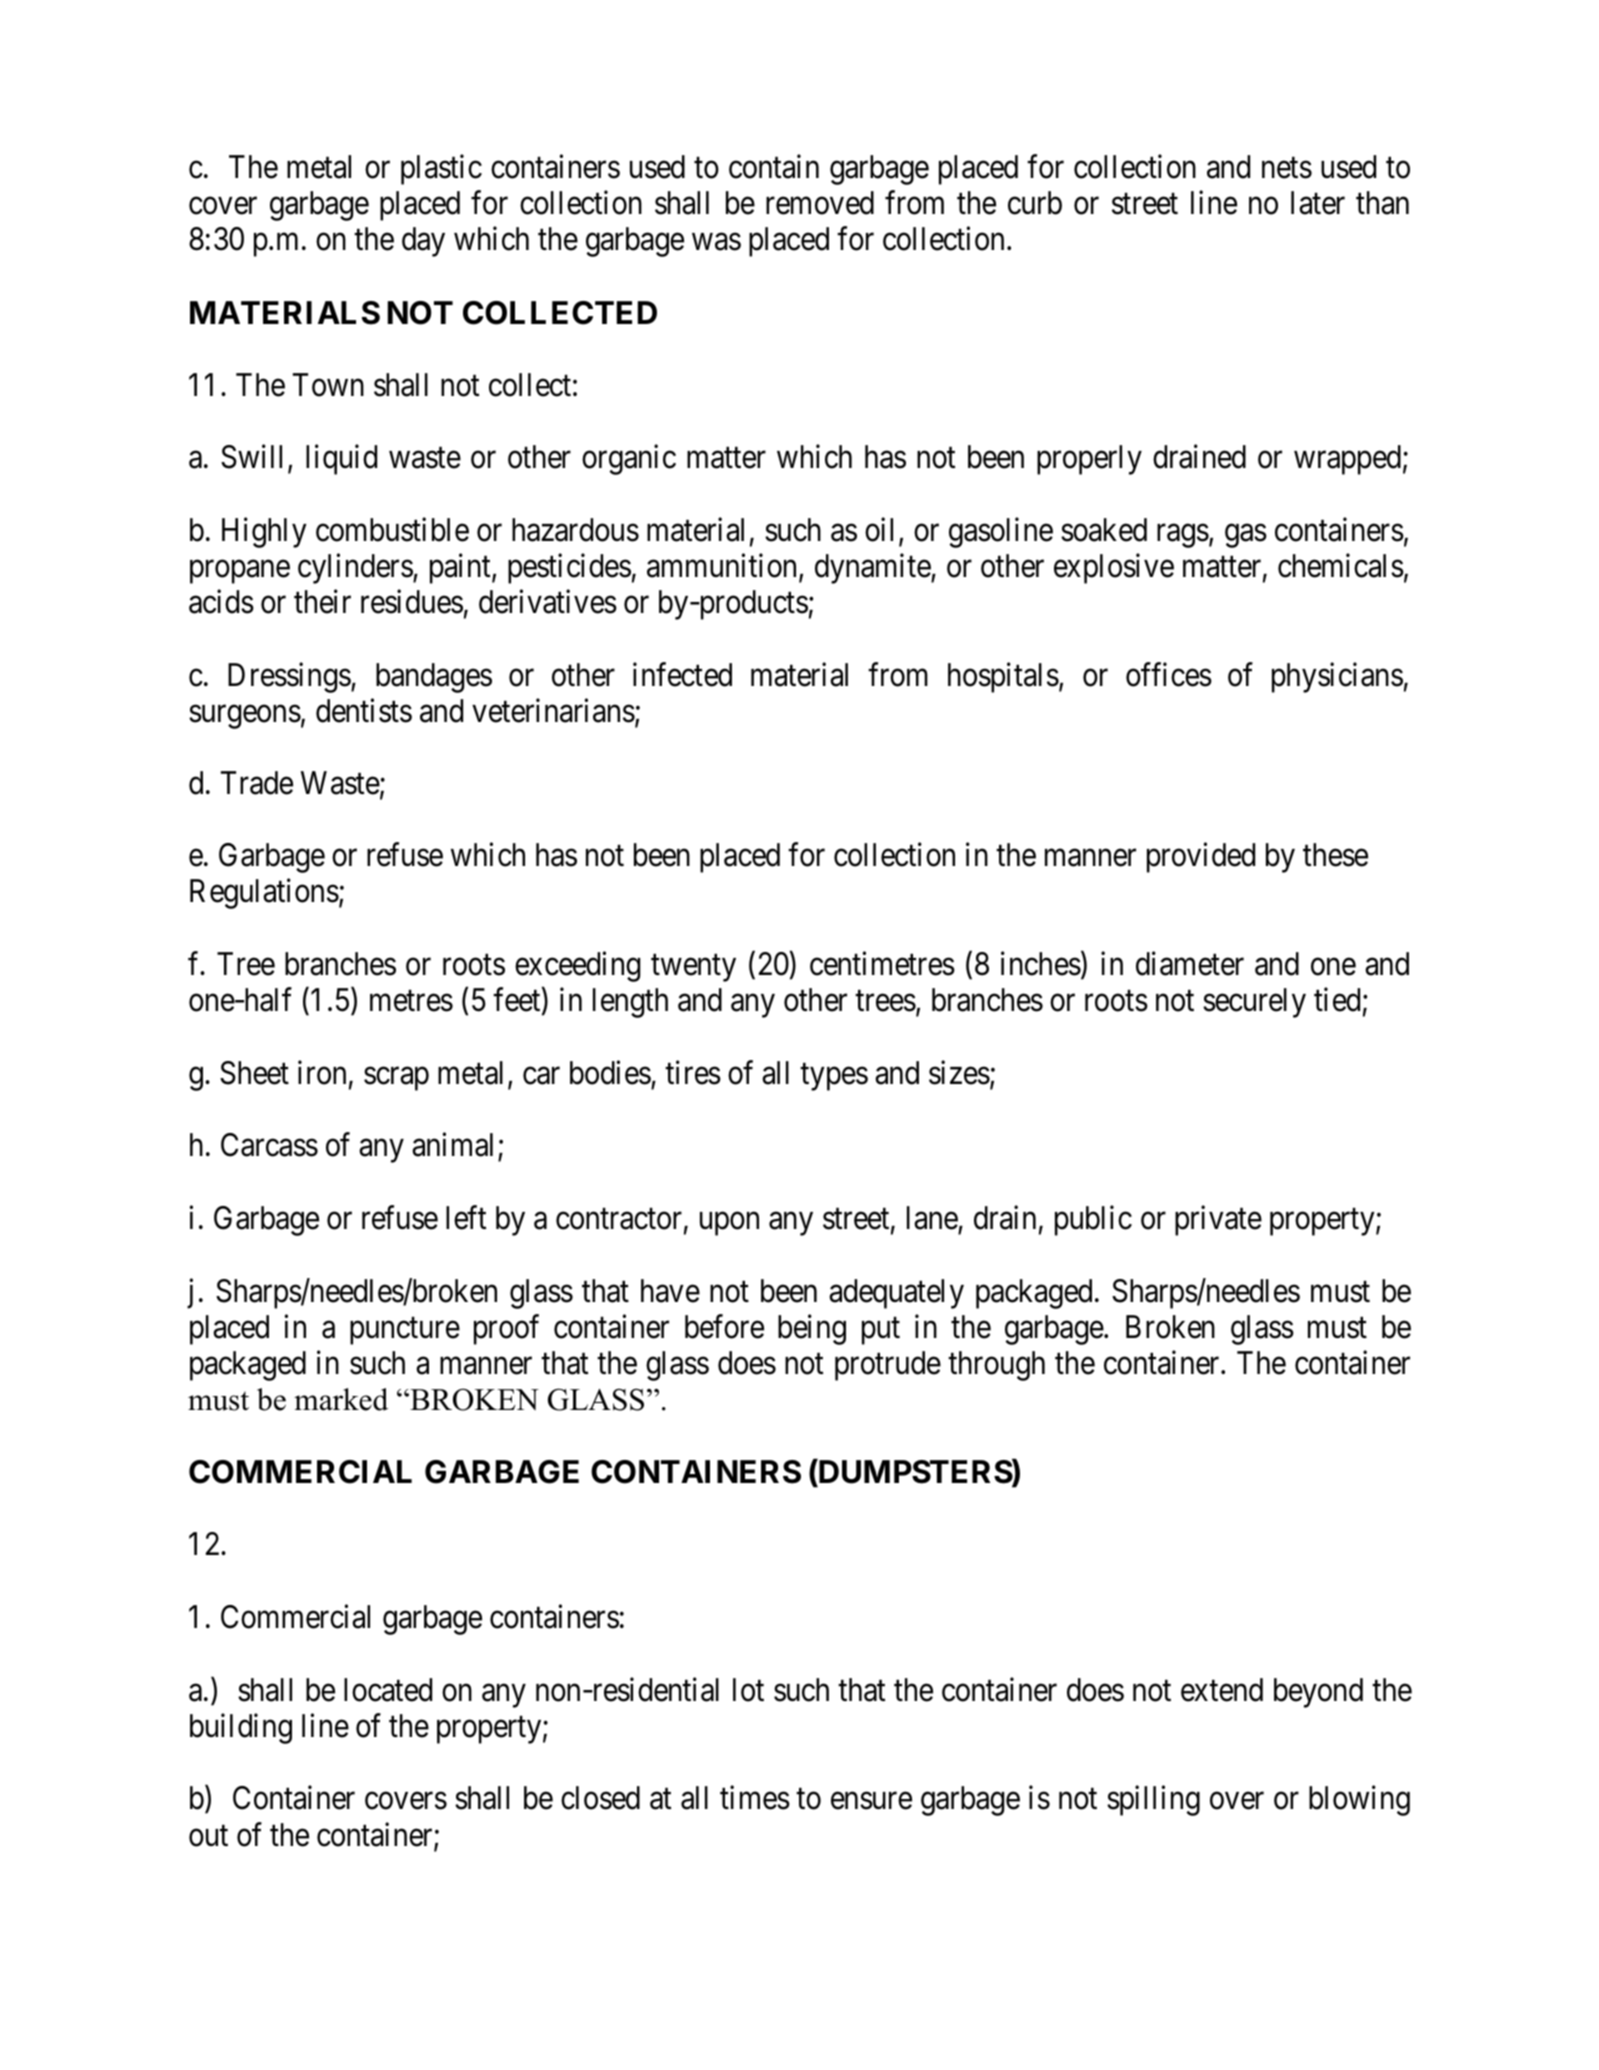 The image size is (1599, 2070). What do you see at coordinates (1218, 1221) in the screenshot?
I see `private` at bounding box center [1218, 1221].
